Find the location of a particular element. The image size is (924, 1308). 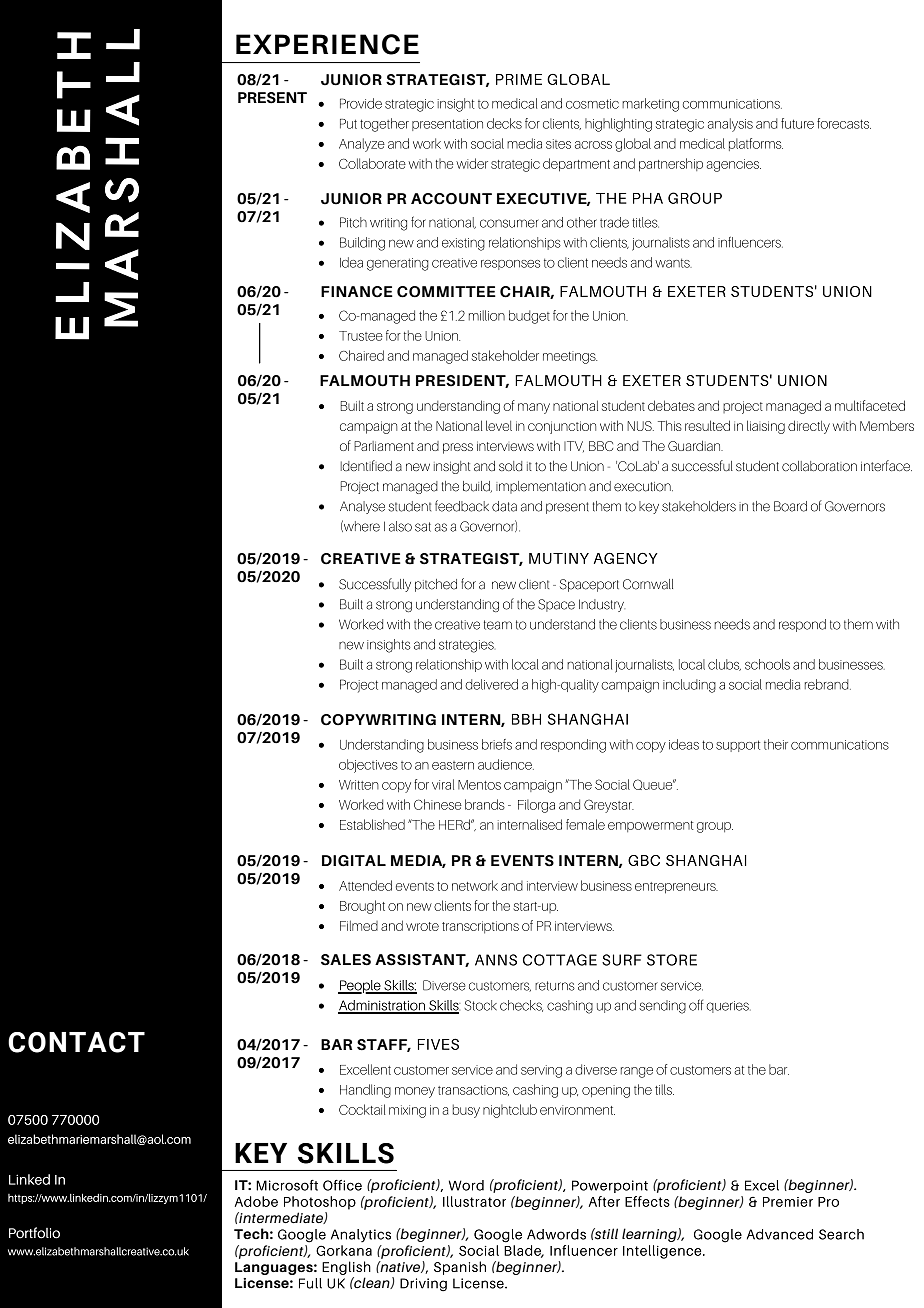

Chinese is located at coordinates (438, 804).
